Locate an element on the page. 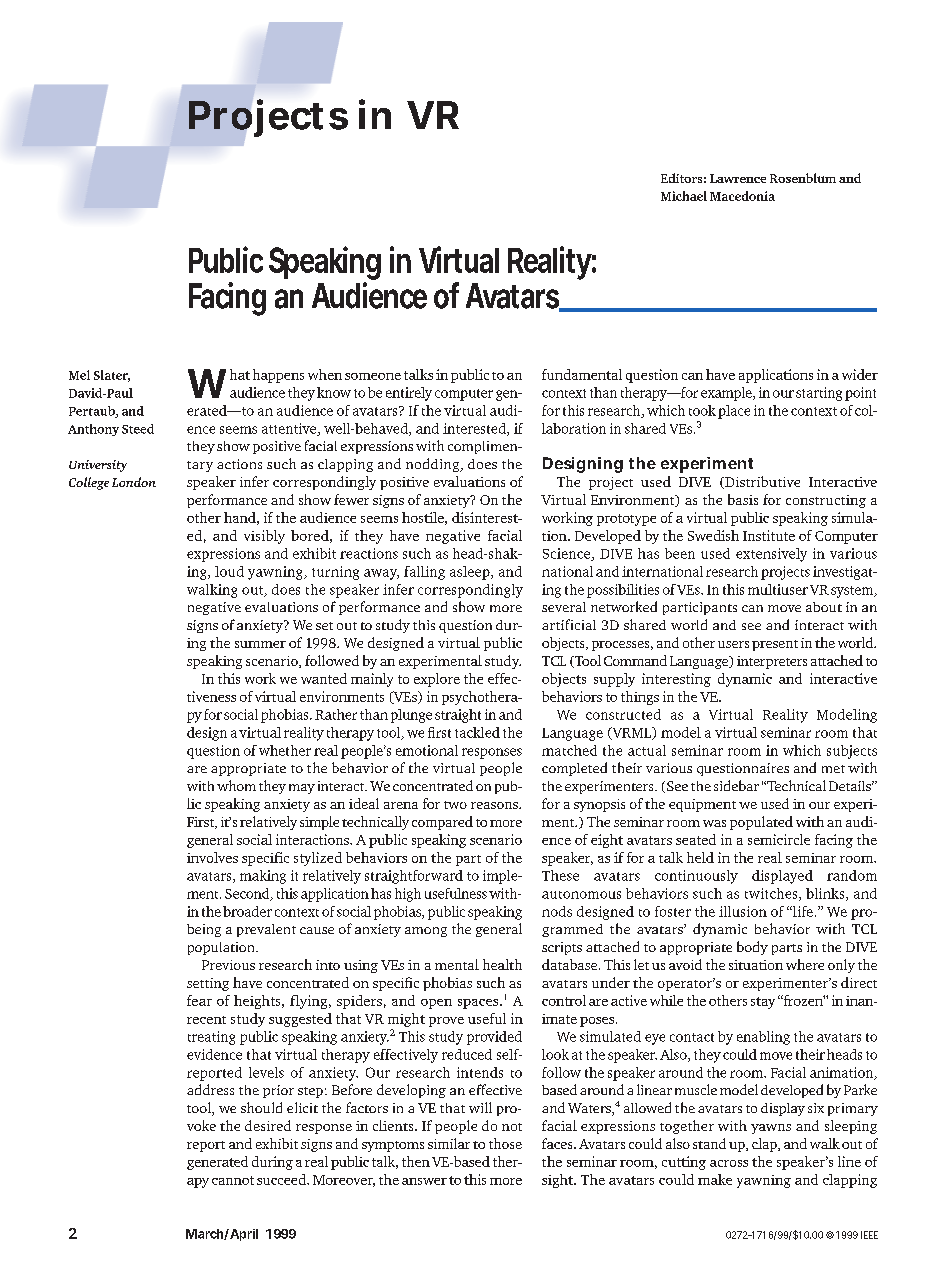 The image size is (936, 1288). summer is located at coordinates (260, 644).
